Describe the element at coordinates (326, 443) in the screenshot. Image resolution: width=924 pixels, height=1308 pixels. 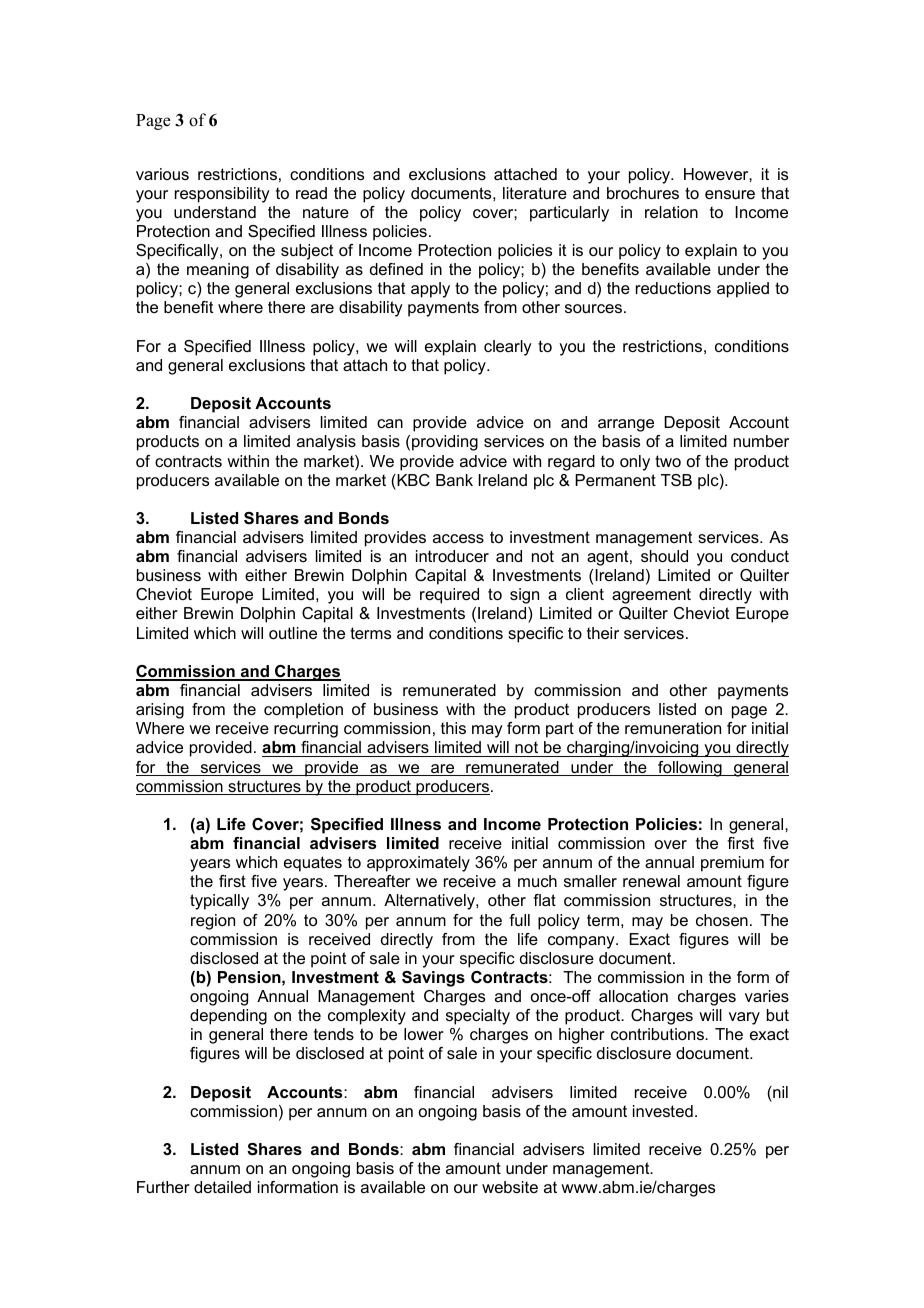
I see `analysis` at that location.
